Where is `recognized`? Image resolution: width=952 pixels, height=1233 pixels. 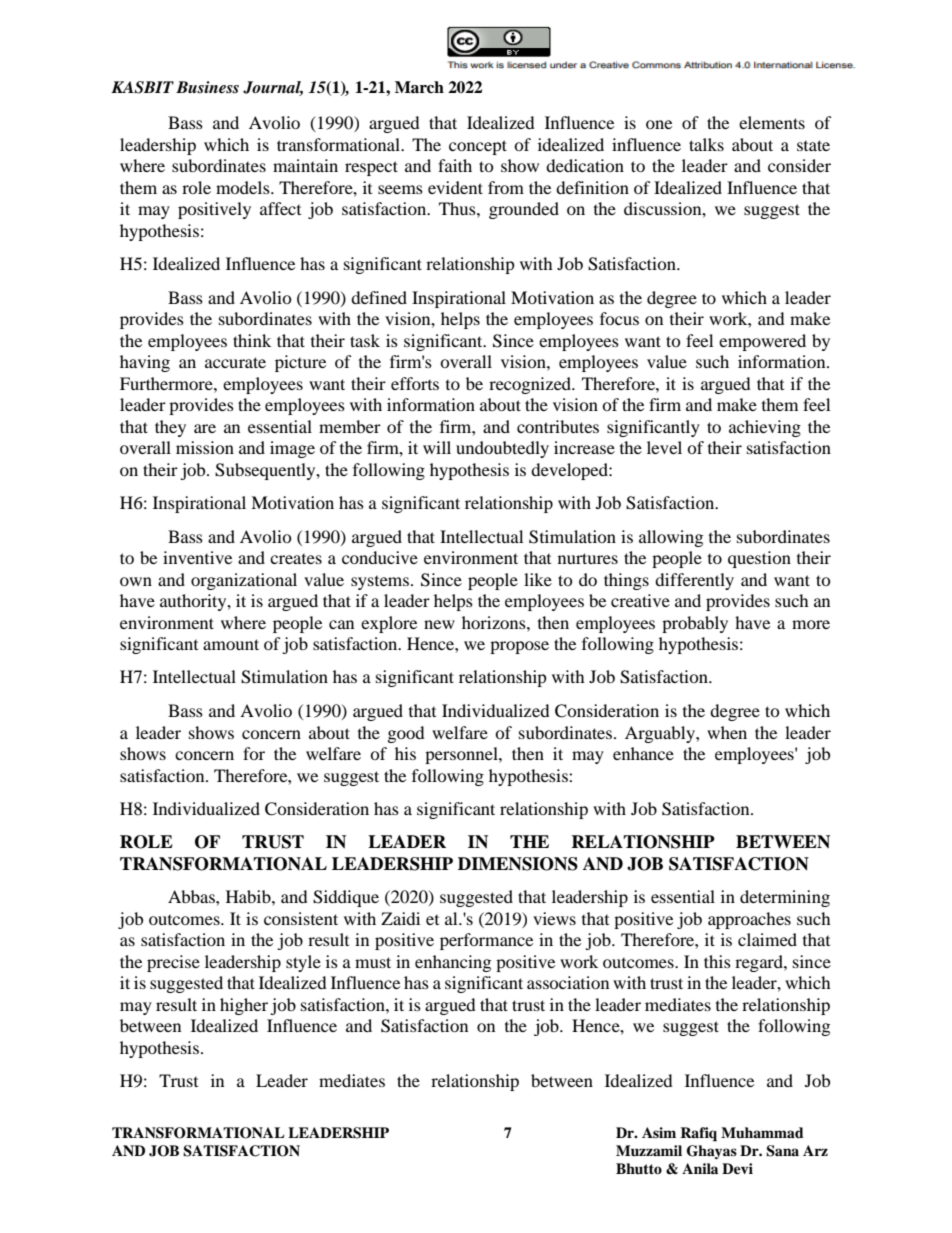 recognized is located at coordinates (531, 385).
